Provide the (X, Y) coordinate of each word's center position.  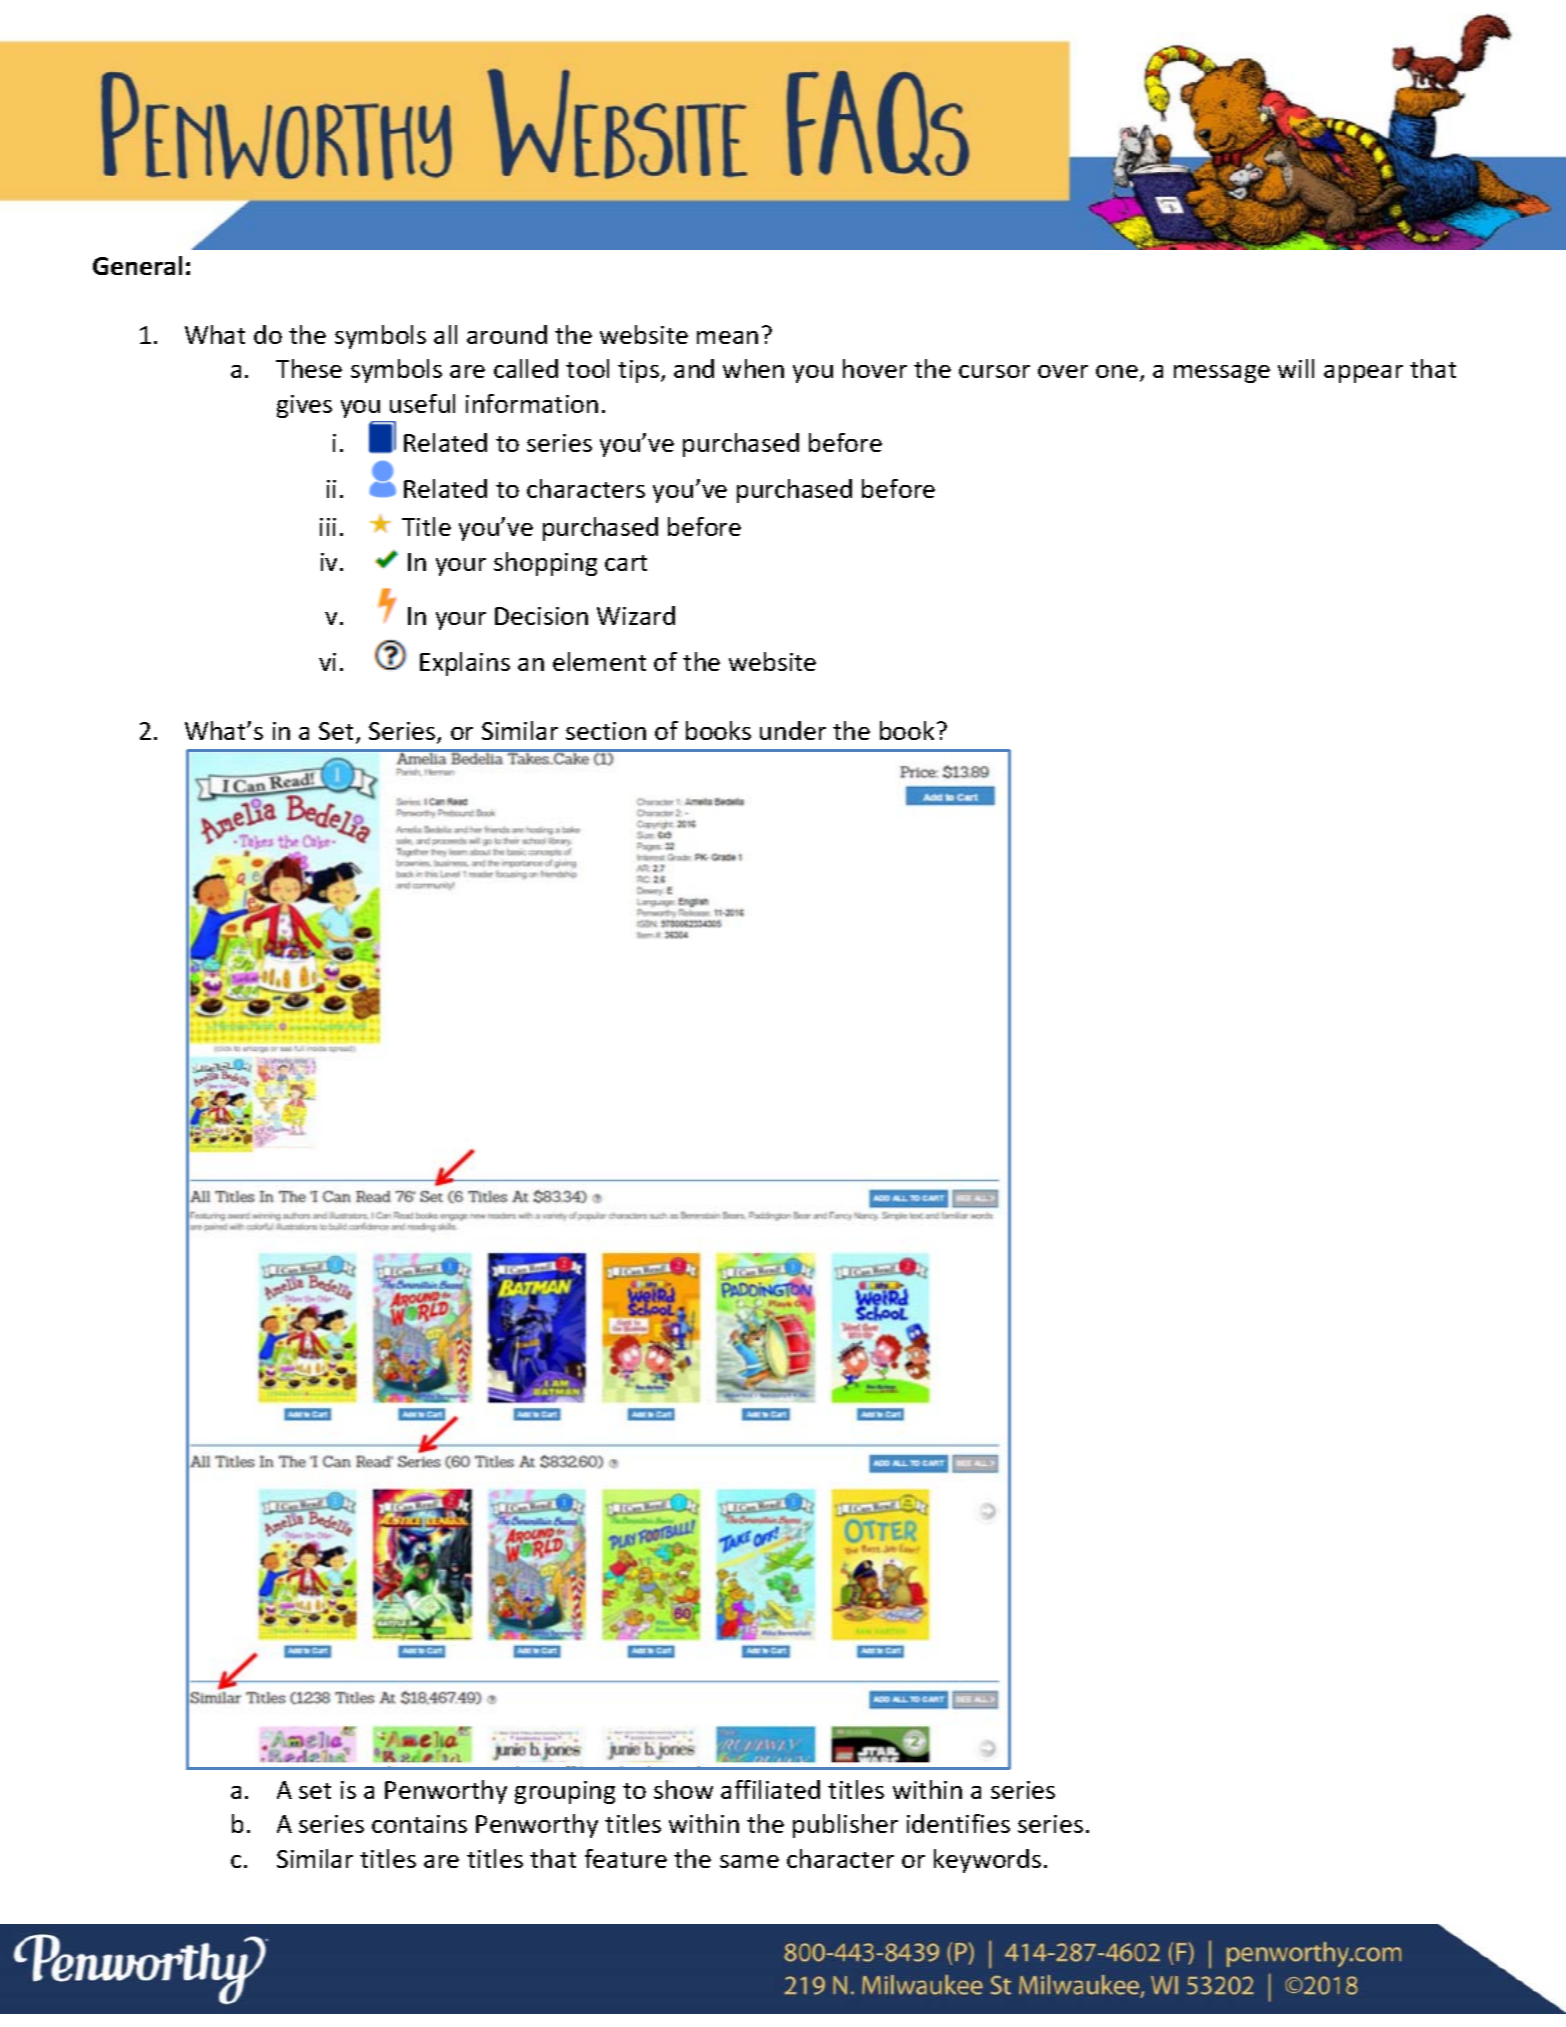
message (1222, 374)
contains (419, 1824)
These (309, 368)
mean (727, 337)
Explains (465, 664)
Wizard (636, 615)
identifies (958, 1823)
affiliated (770, 1789)
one (1117, 371)
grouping (565, 1792)
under (793, 730)
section (606, 731)
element (599, 661)
